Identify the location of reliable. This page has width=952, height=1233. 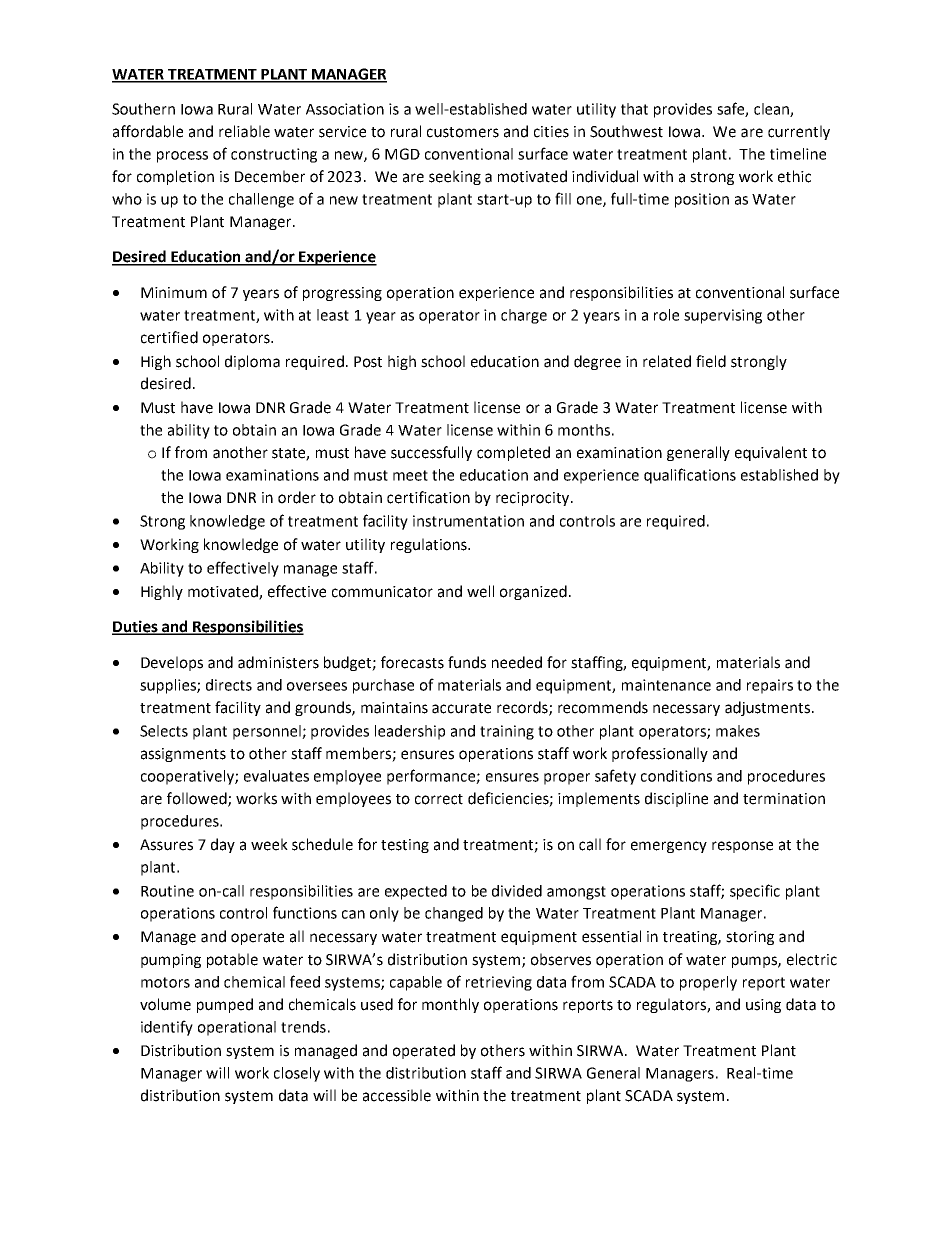
(244, 131).
